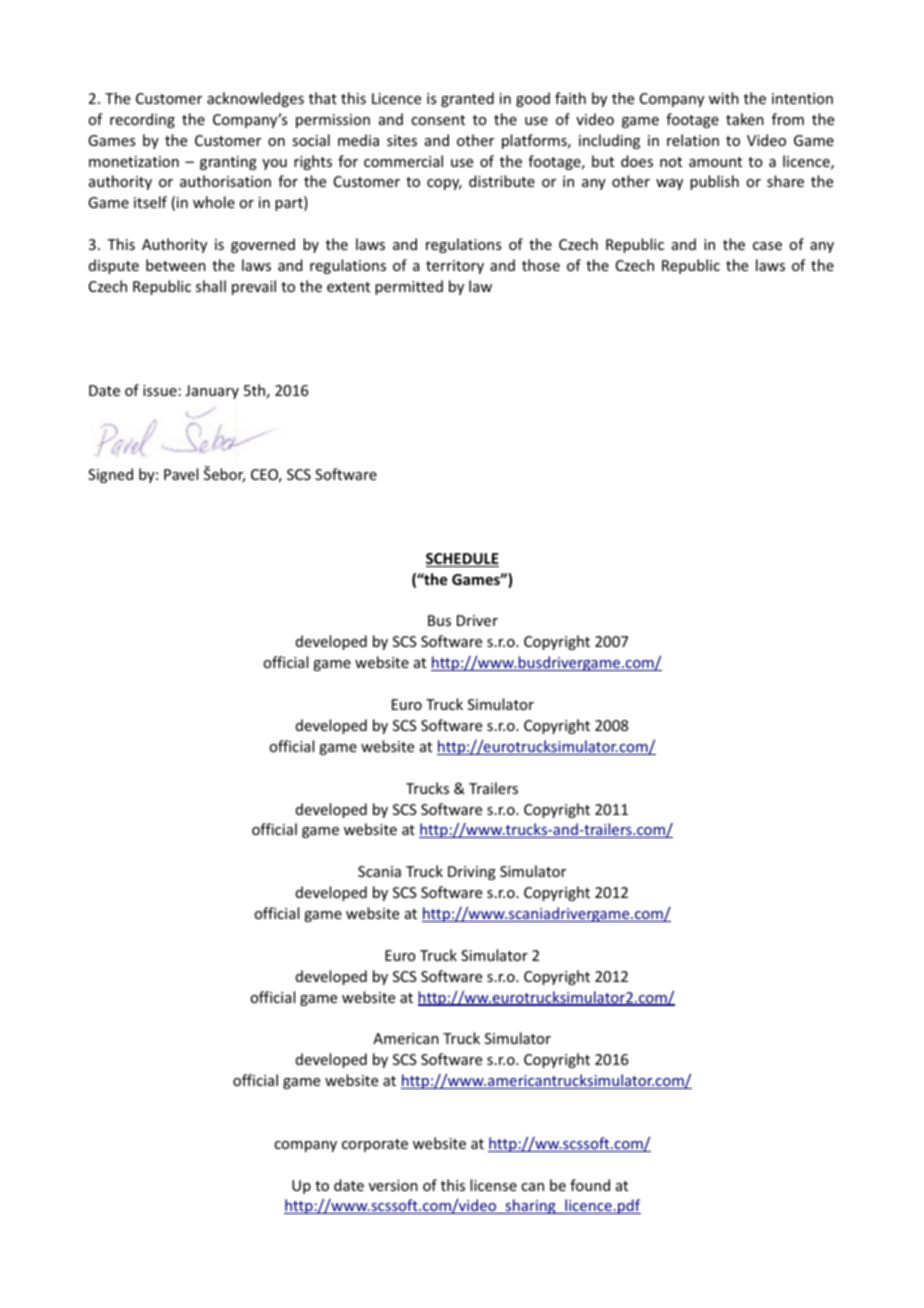  What do you see at coordinates (375, 1145) in the screenshot?
I see `corporate` at bounding box center [375, 1145].
